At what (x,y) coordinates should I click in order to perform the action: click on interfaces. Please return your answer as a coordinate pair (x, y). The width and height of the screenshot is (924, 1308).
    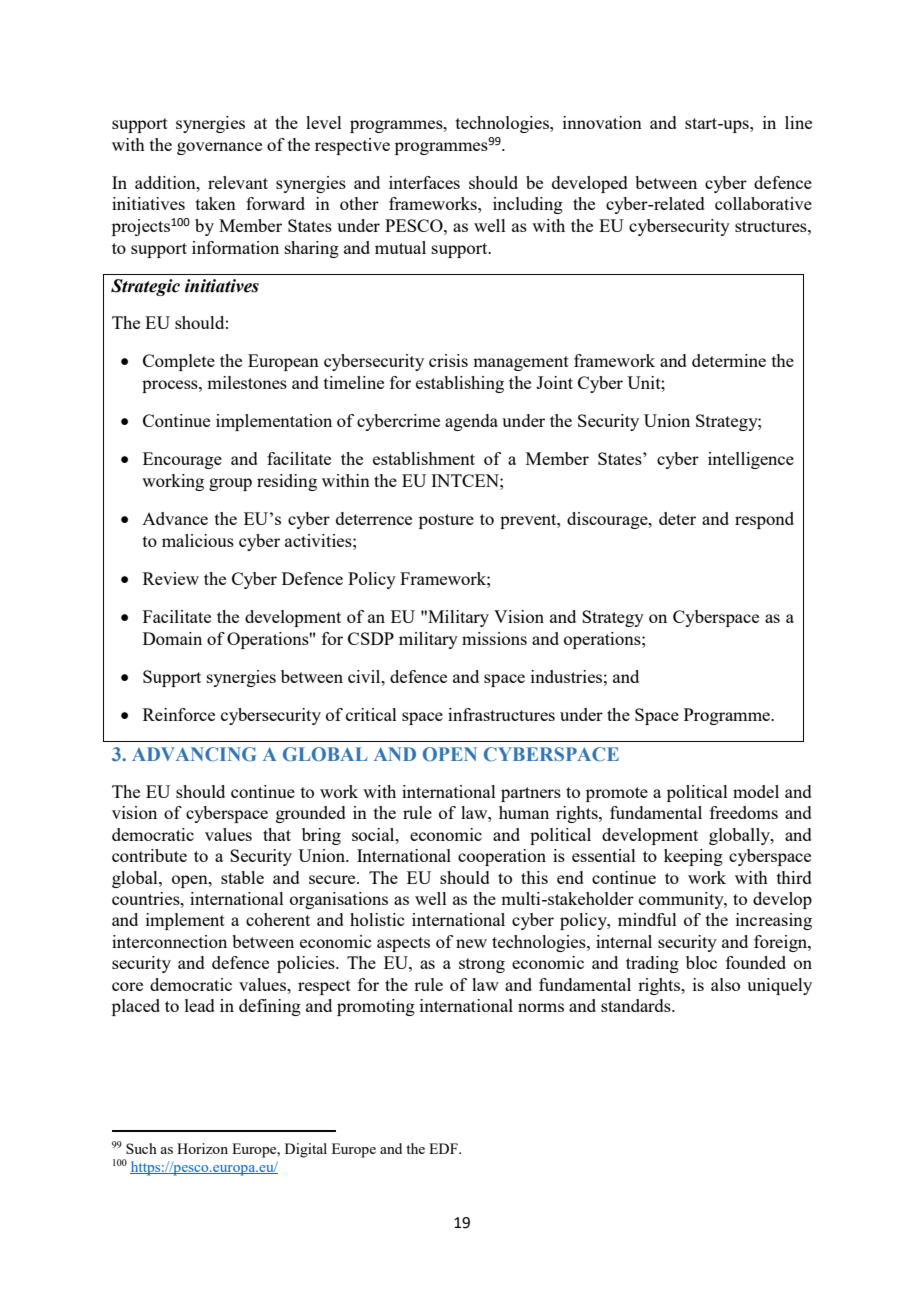
    Looking at the image, I should click on (424, 182).
